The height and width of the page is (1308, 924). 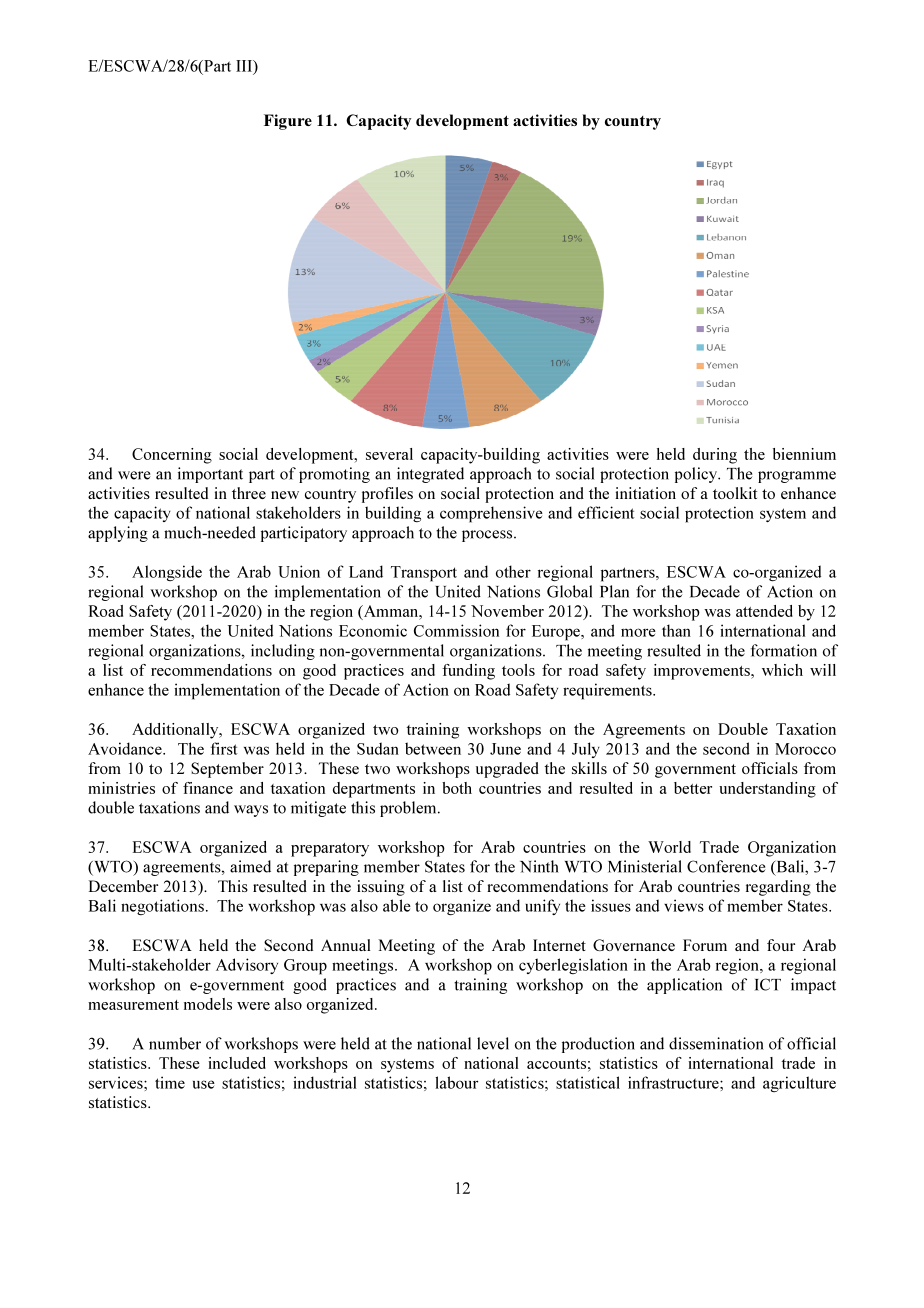 What do you see at coordinates (167, 573) in the page?
I see `Alongside` at bounding box center [167, 573].
